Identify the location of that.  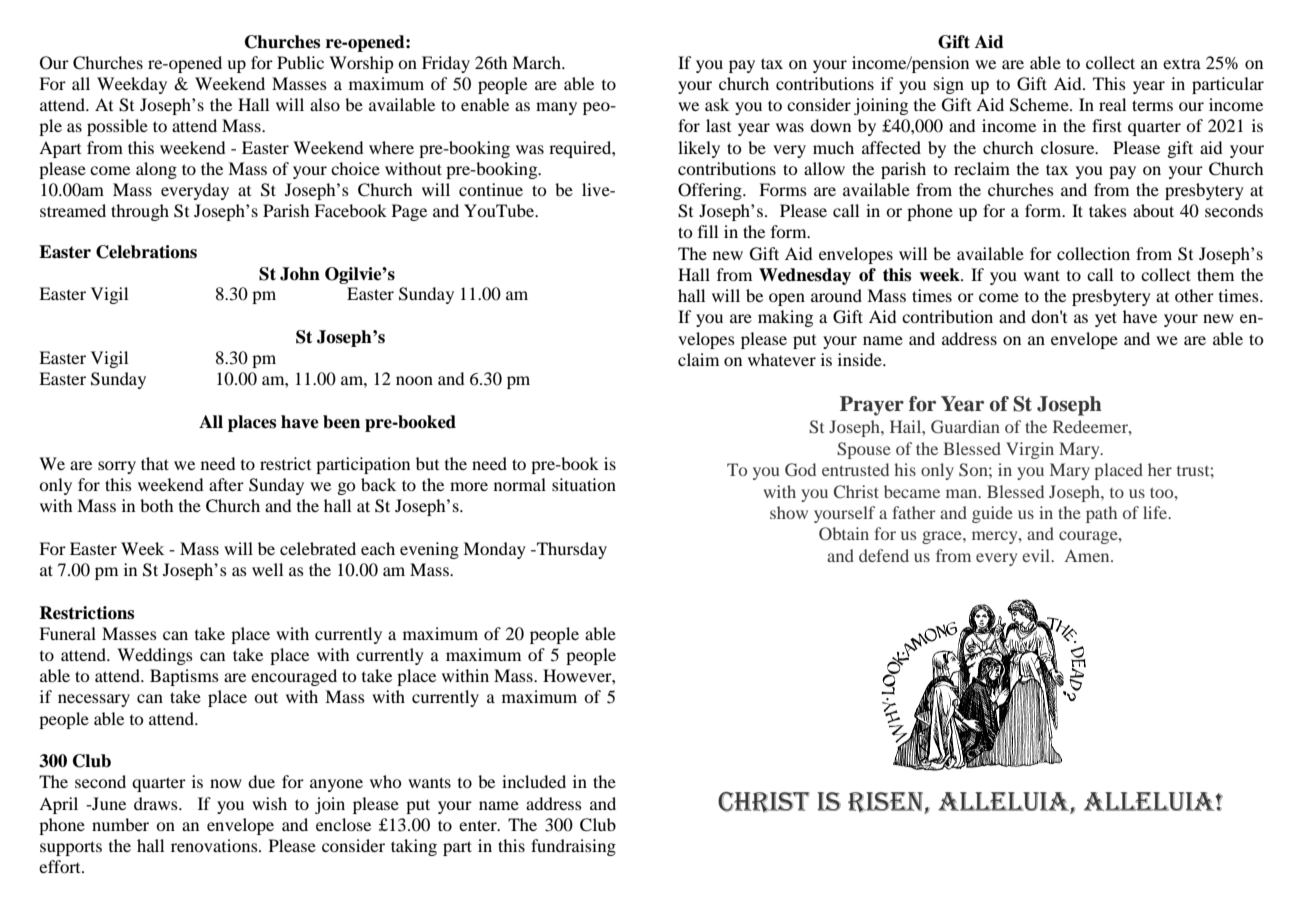
(155, 463).
